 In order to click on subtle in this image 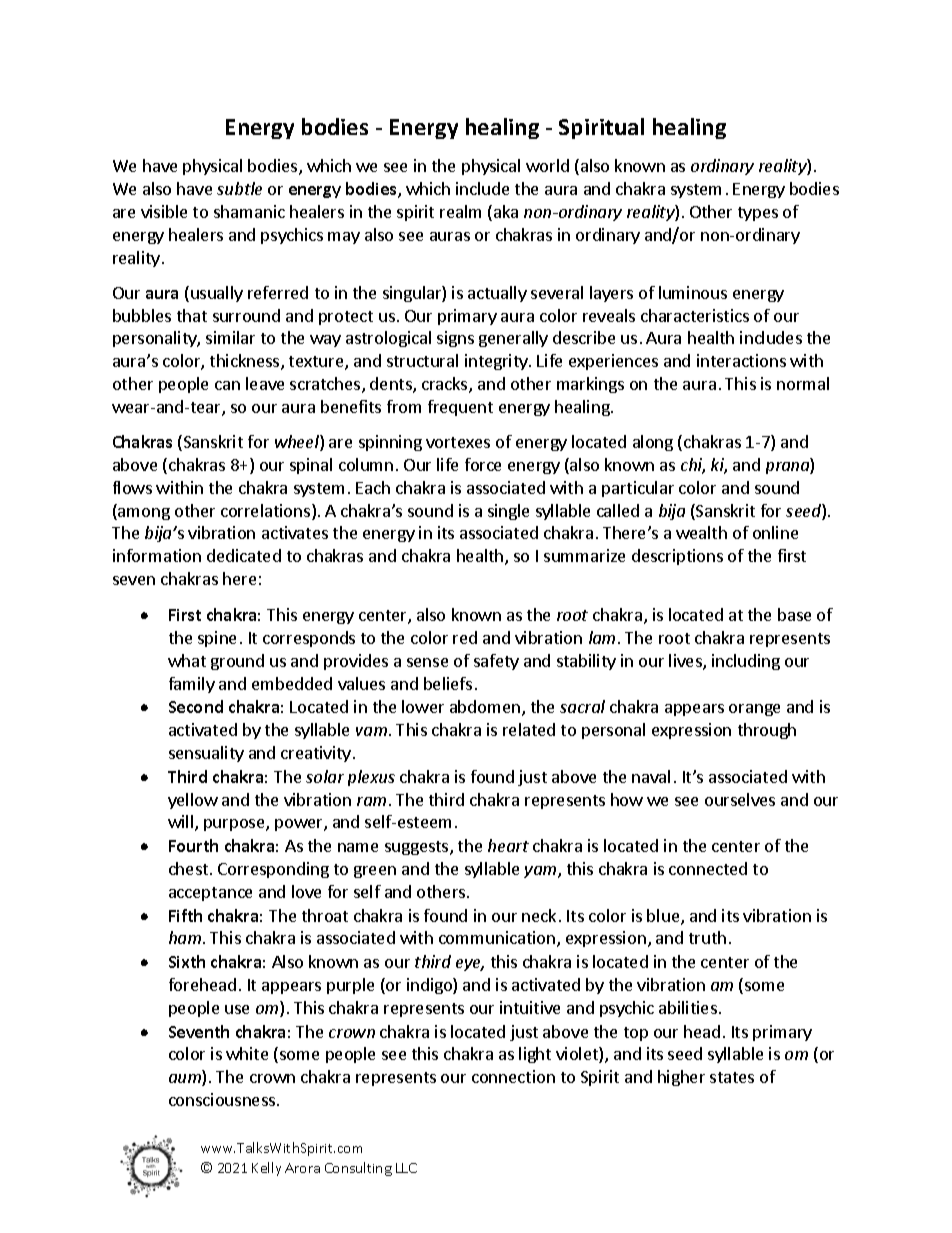, I will do `click(239, 188)`.
